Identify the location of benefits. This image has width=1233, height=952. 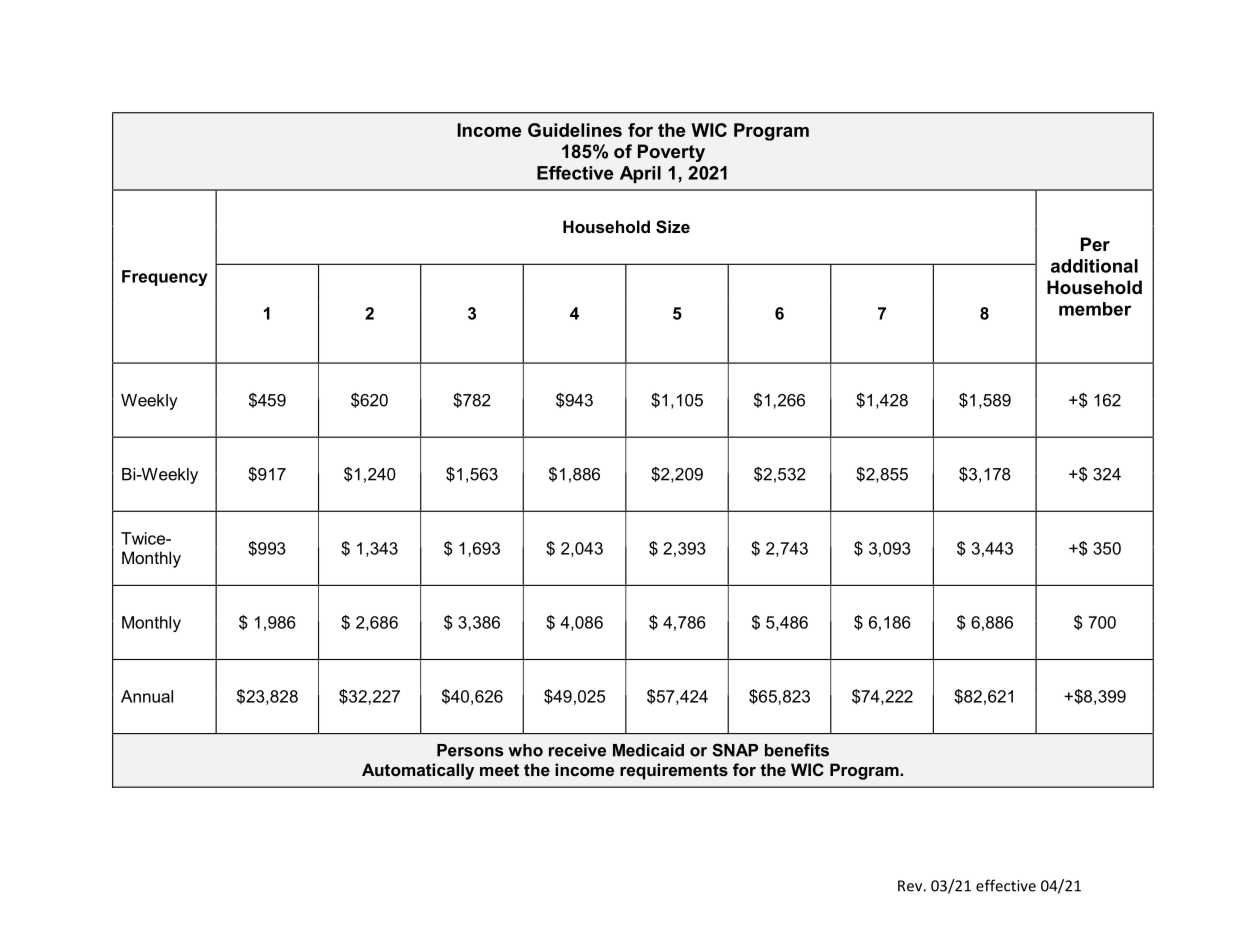
(797, 750).
